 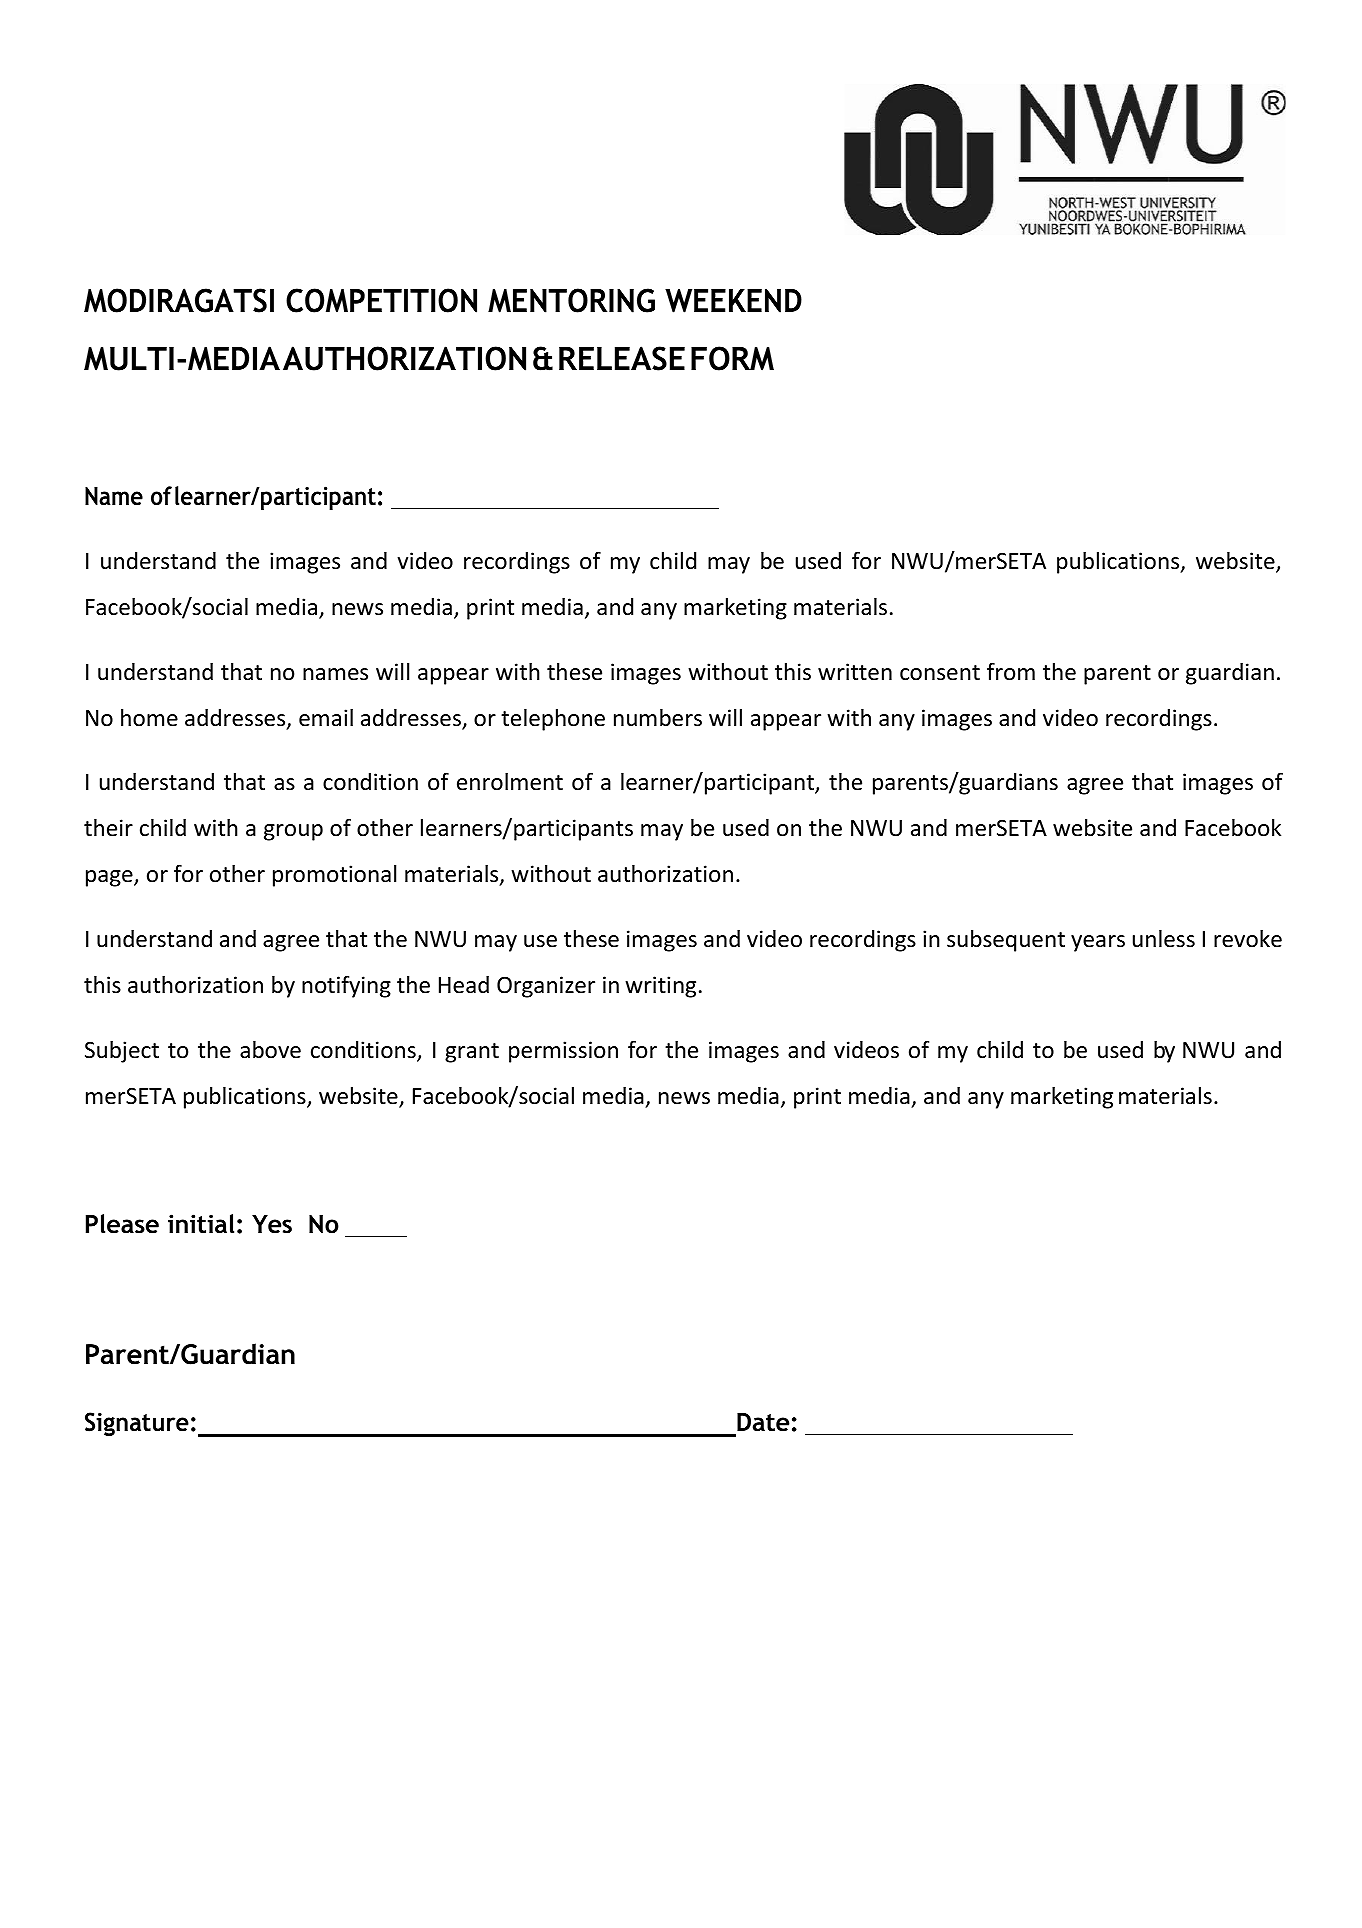 What do you see at coordinates (293, 832) in the screenshot?
I see `group` at bounding box center [293, 832].
